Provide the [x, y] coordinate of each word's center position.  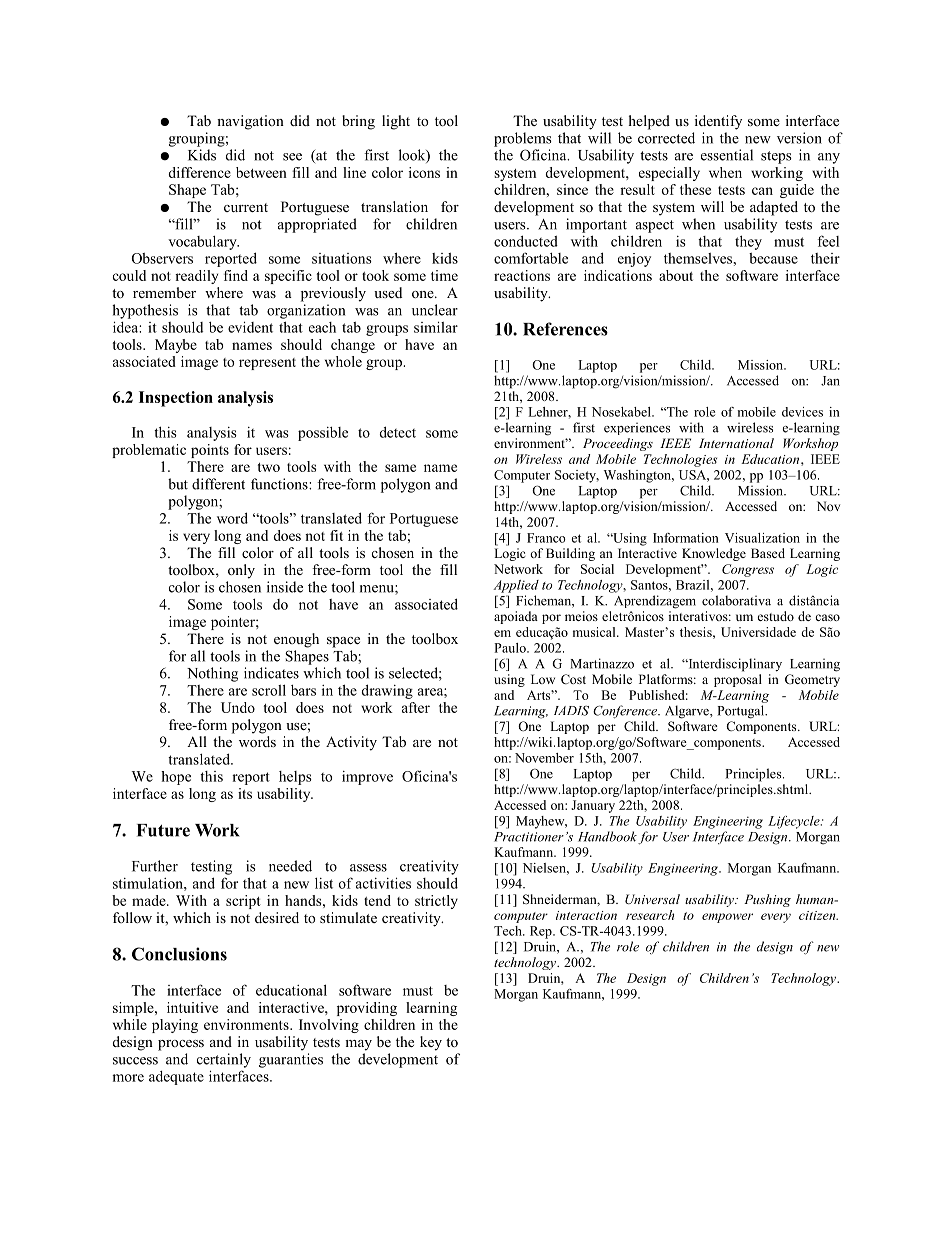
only [241, 571]
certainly [224, 1060]
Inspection [176, 399]
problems [523, 139]
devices [802, 412]
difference [199, 172]
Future [163, 830]
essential [727, 155]
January [593, 806]
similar [436, 327]
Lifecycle [795, 822]
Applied [516, 586]
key [431, 1043]
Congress [748, 570]
